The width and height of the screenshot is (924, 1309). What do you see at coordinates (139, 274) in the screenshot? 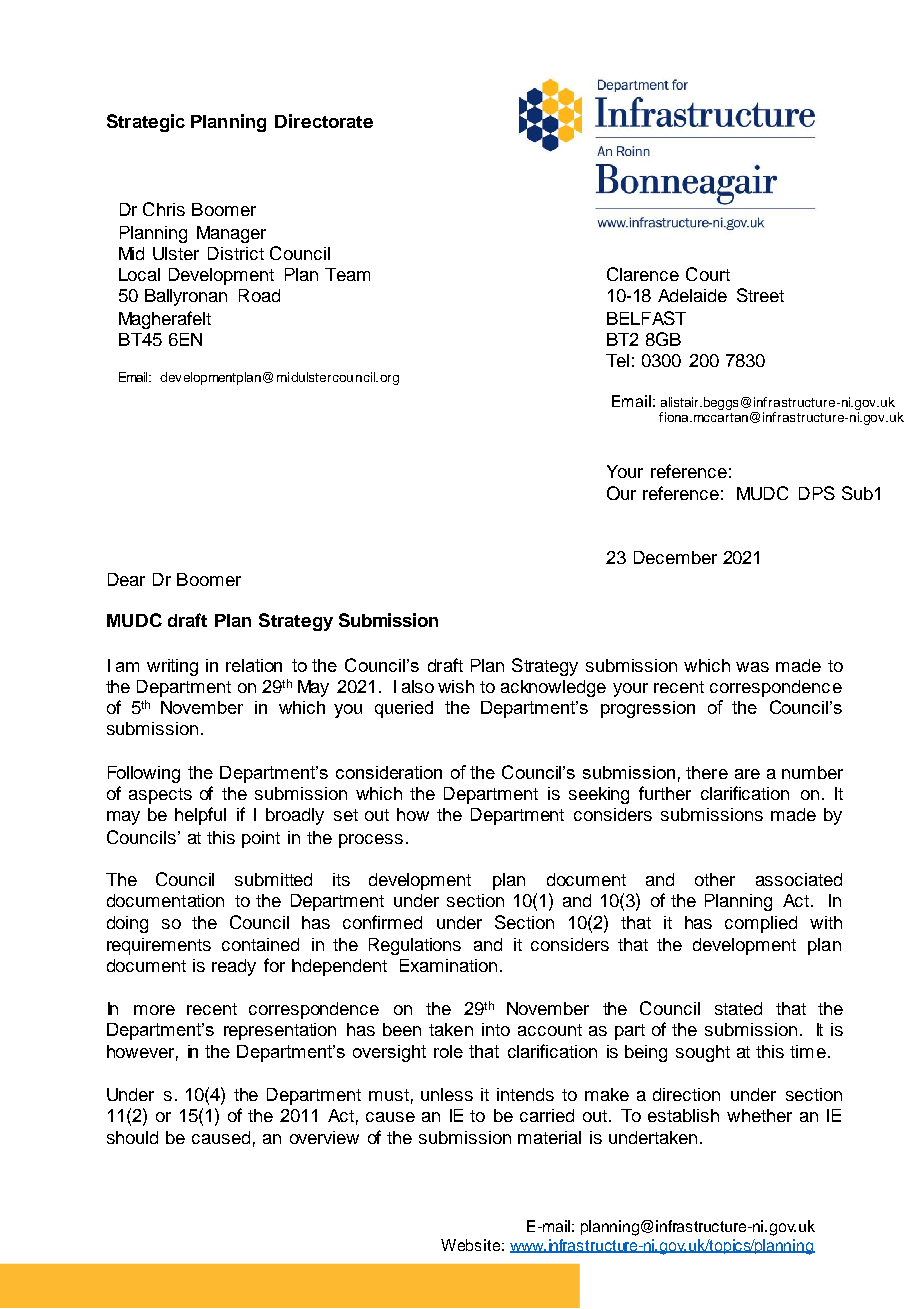
I see `Local` at bounding box center [139, 274].
